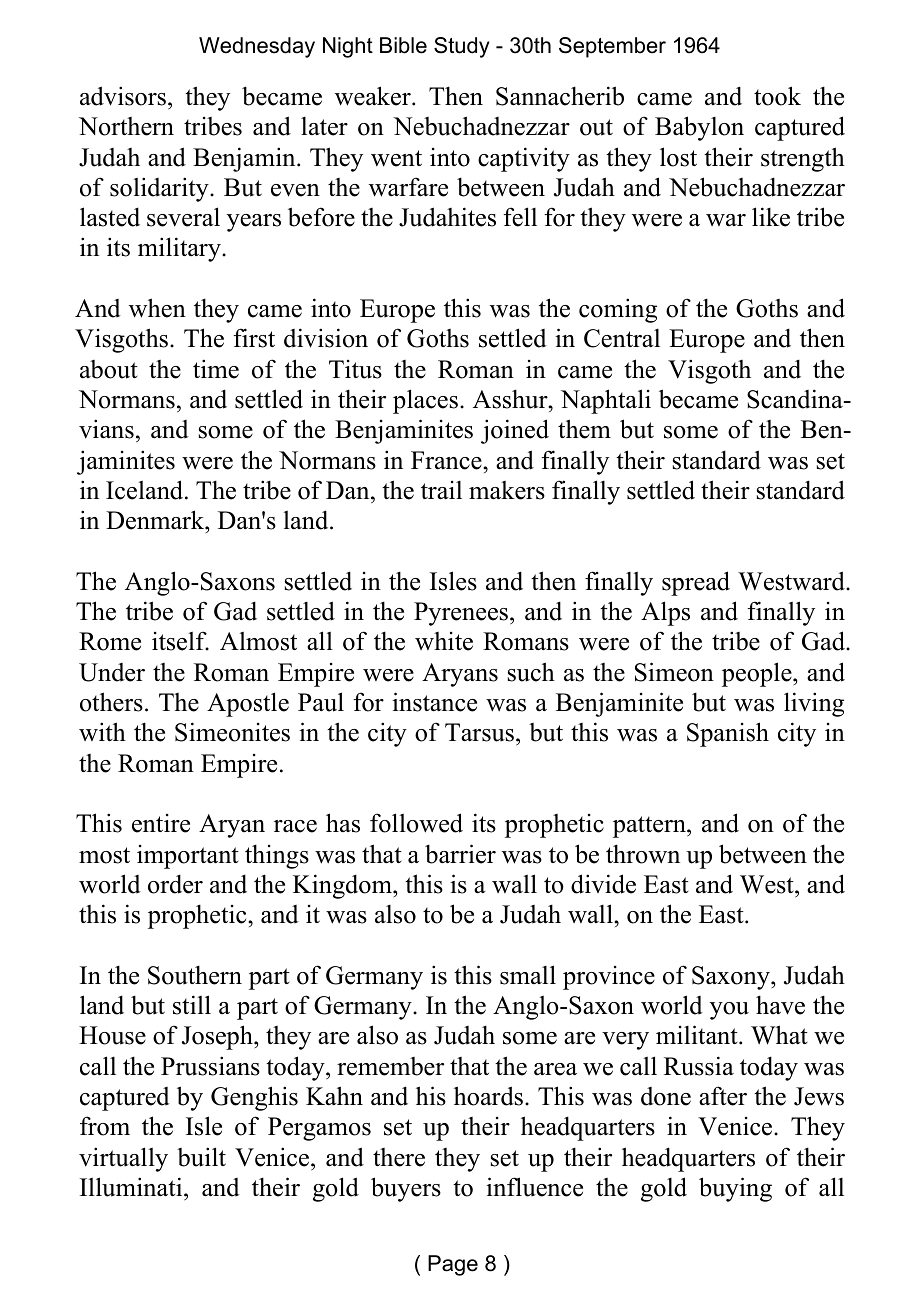 The height and width of the document is (1308, 924). What do you see at coordinates (216, 369) in the document?
I see `time` at bounding box center [216, 369].
